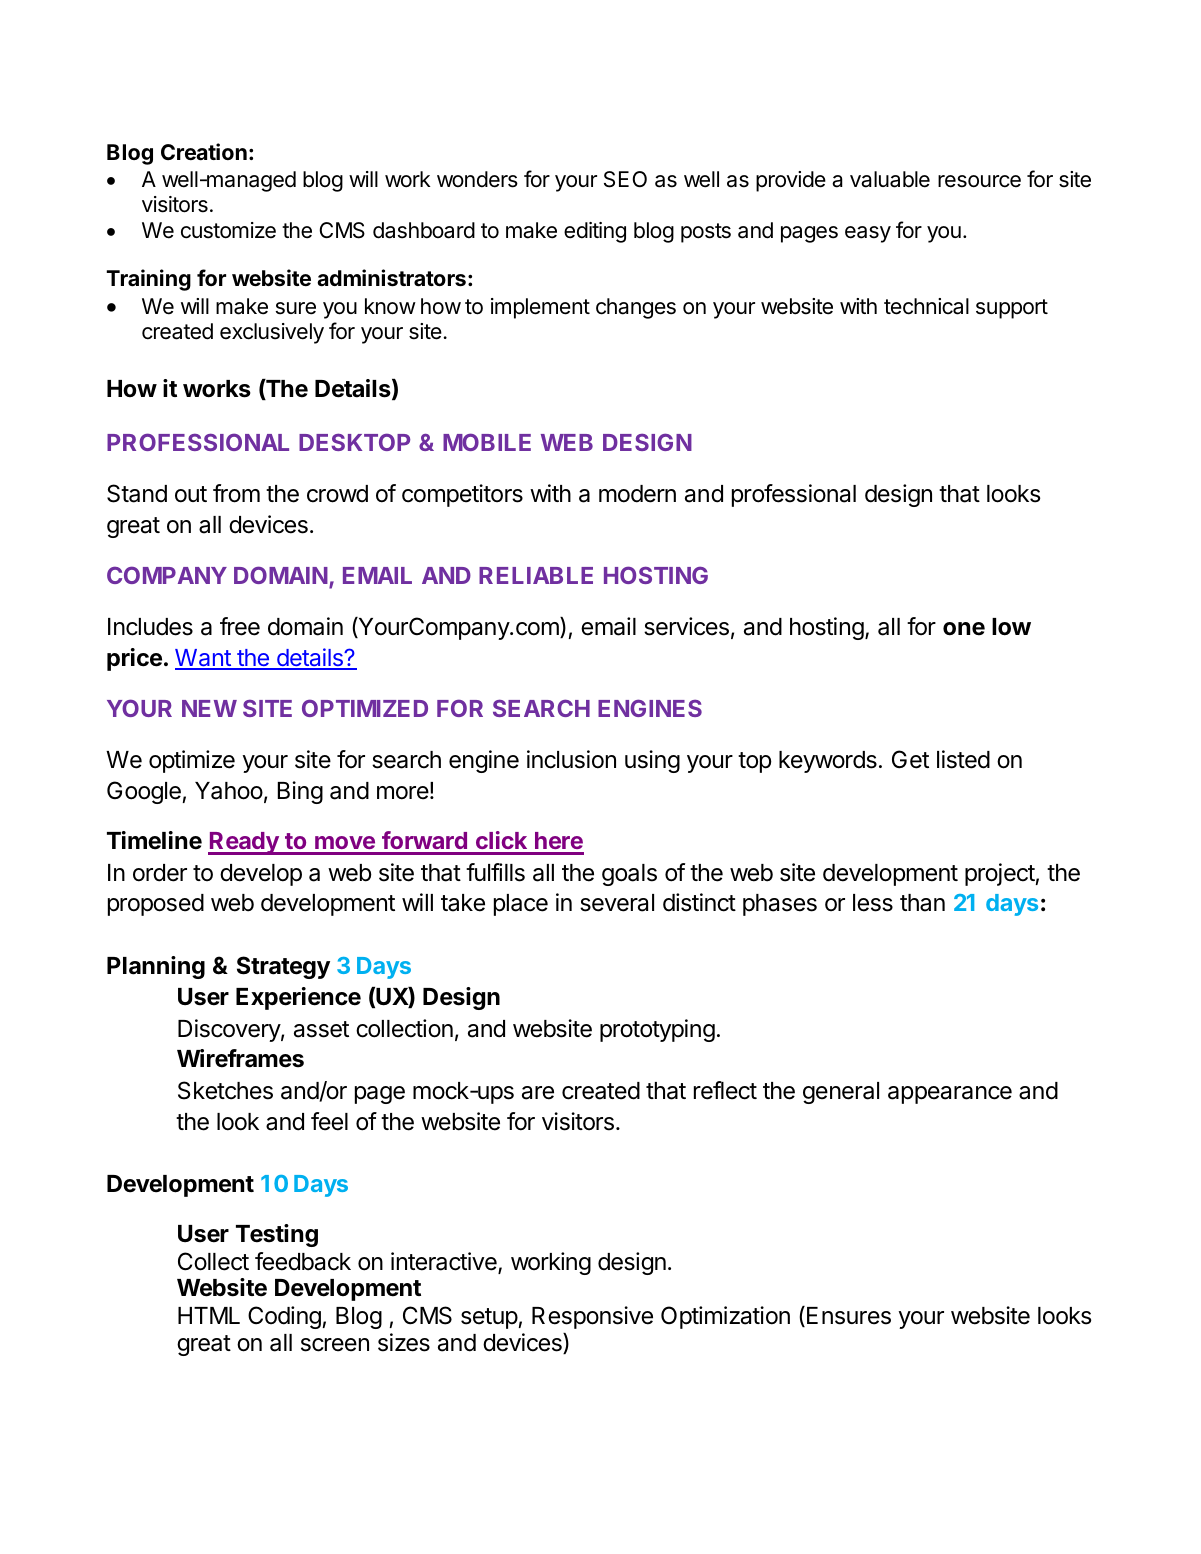  What do you see at coordinates (204, 152) in the page?
I see `Creation` at bounding box center [204, 152].
